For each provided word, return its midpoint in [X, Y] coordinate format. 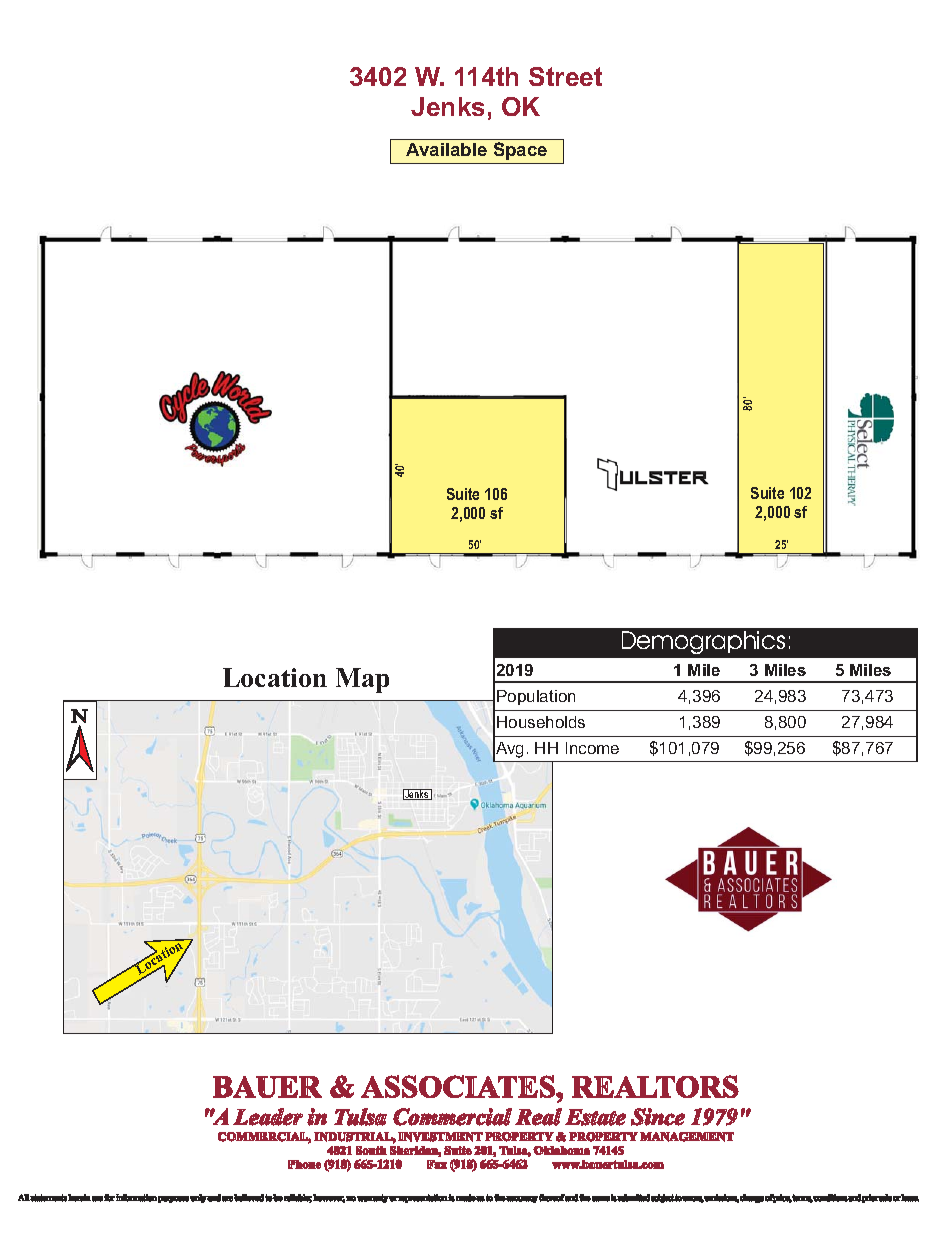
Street [565, 76]
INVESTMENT [440, 1137]
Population [536, 697]
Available [446, 149]
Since [658, 1117]
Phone [304, 1164]
